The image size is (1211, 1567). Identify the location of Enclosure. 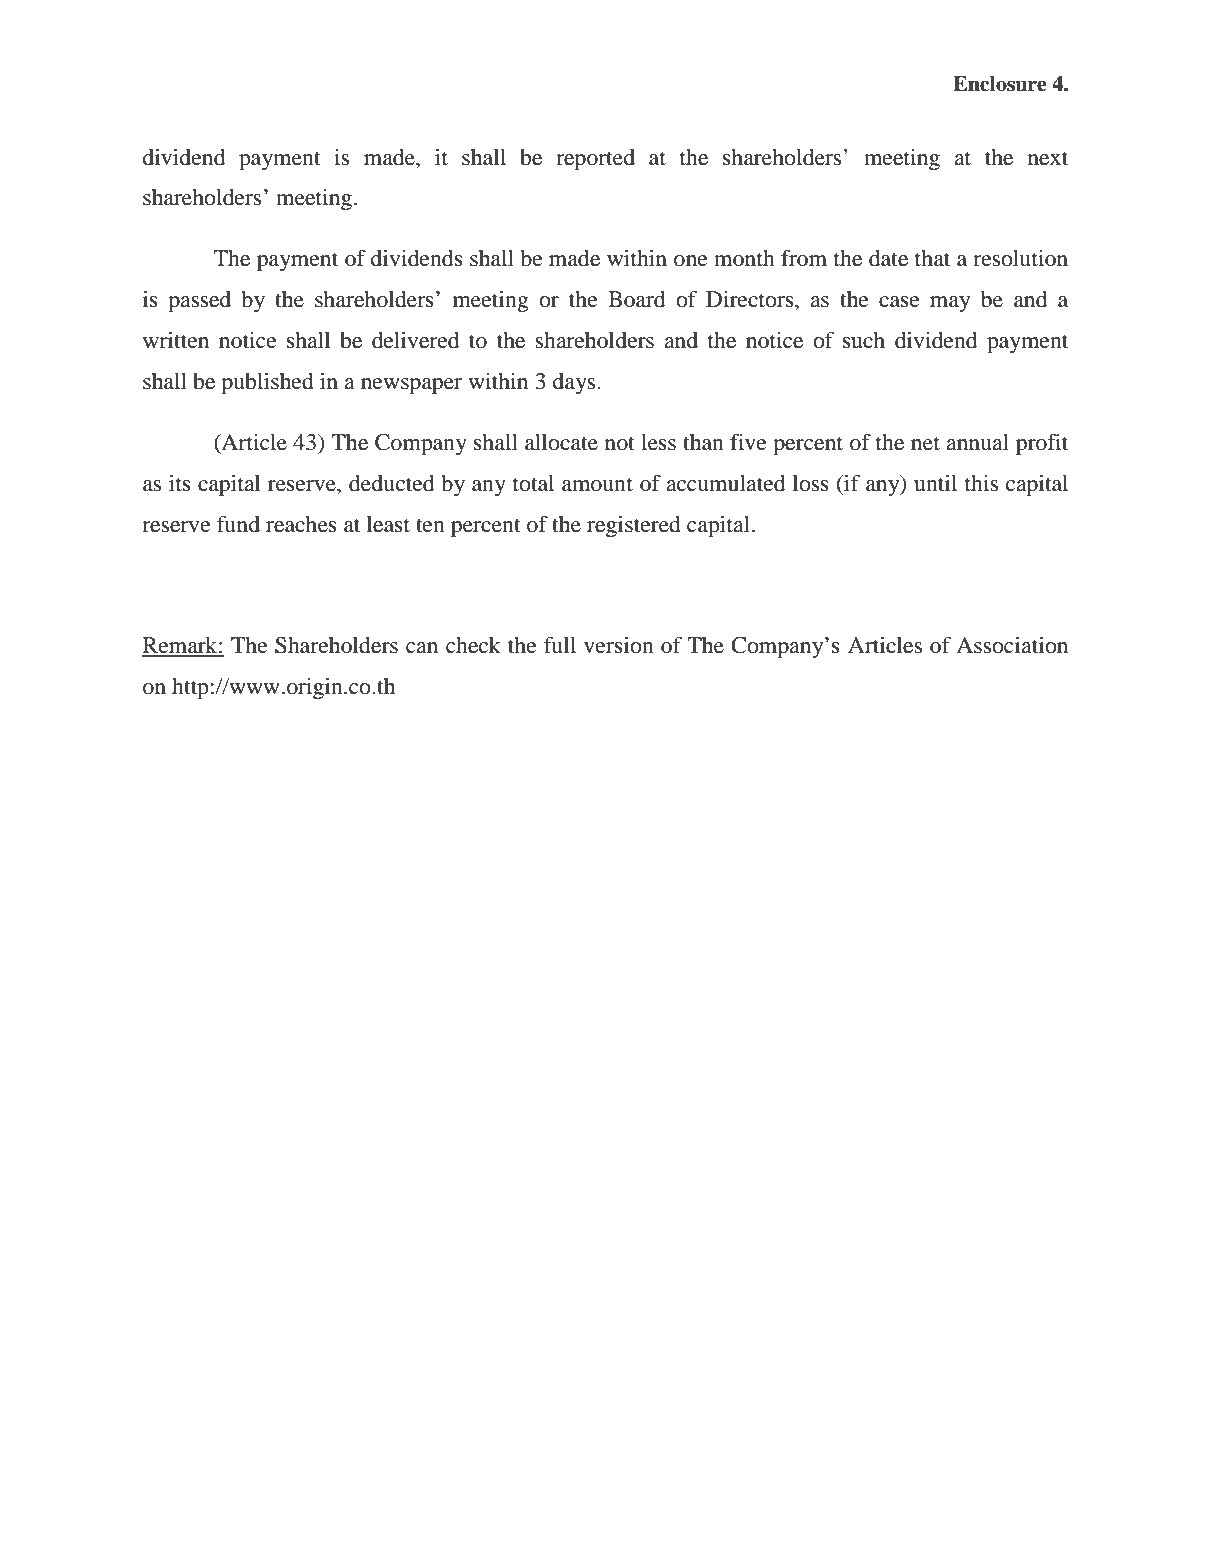
(1000, 84).
